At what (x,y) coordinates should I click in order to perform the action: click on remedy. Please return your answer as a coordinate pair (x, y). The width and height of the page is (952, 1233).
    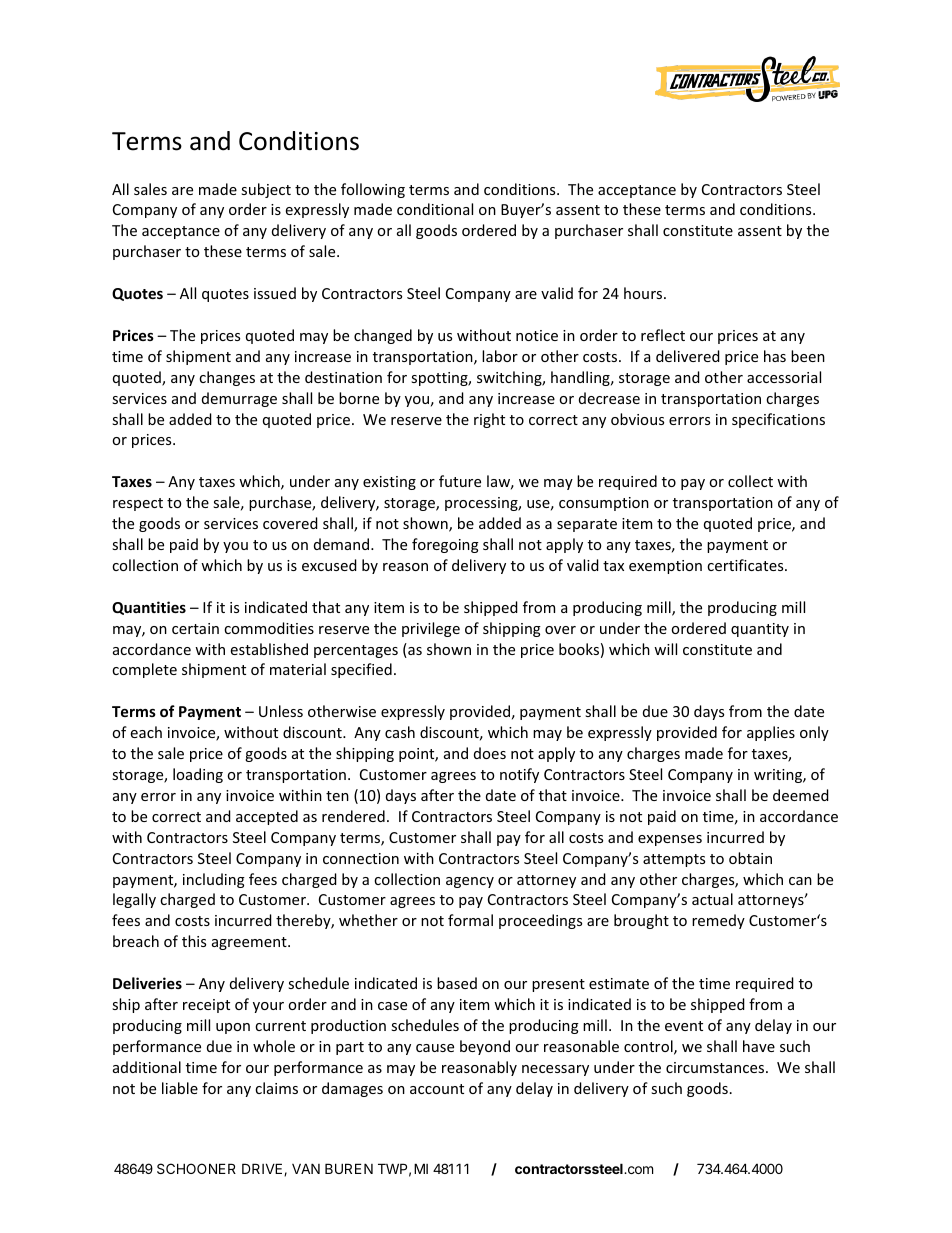
    Looking at the image, I should click on (718, 921).
